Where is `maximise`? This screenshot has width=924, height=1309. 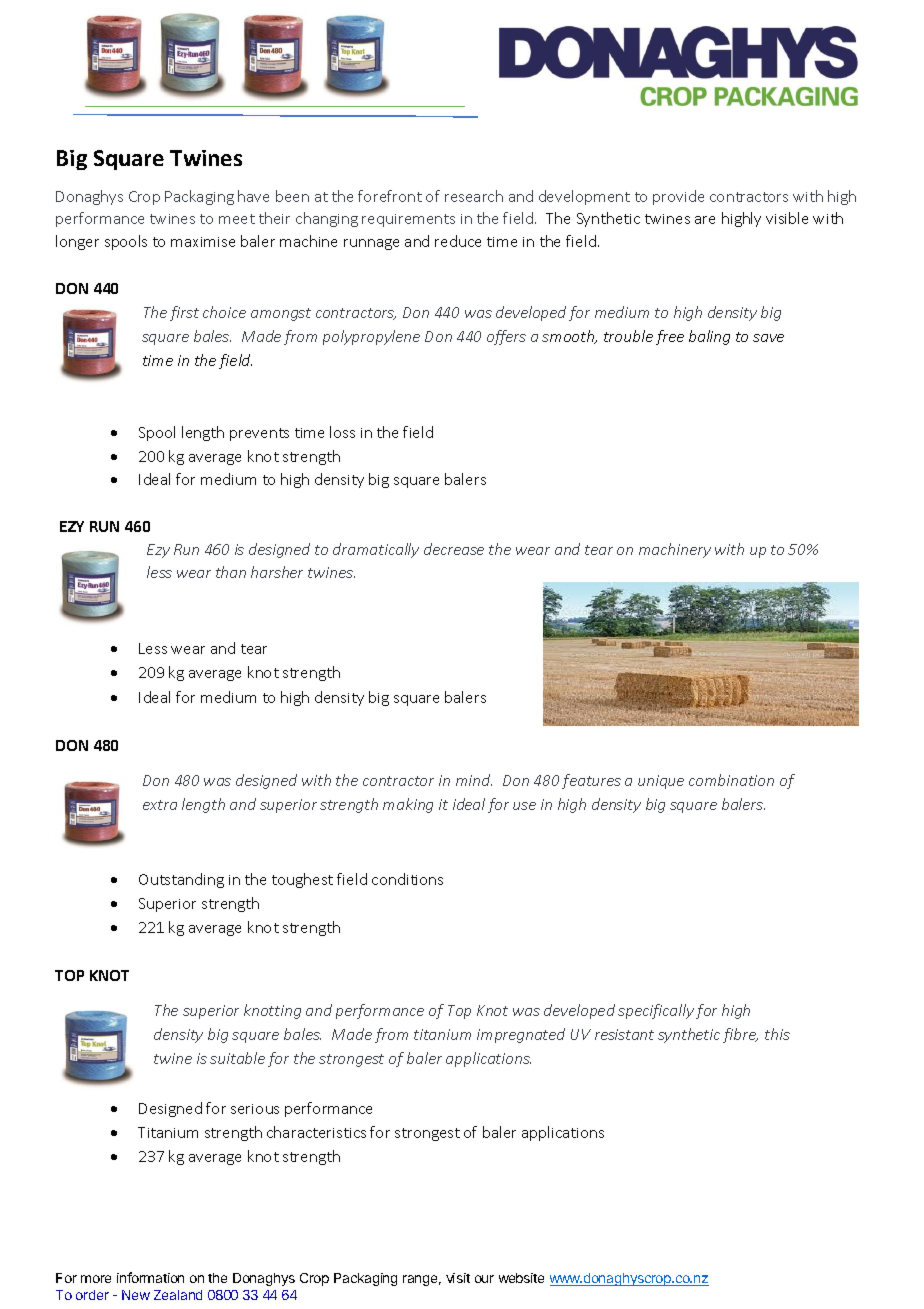 maximise is located at coordinates (203, 242).
